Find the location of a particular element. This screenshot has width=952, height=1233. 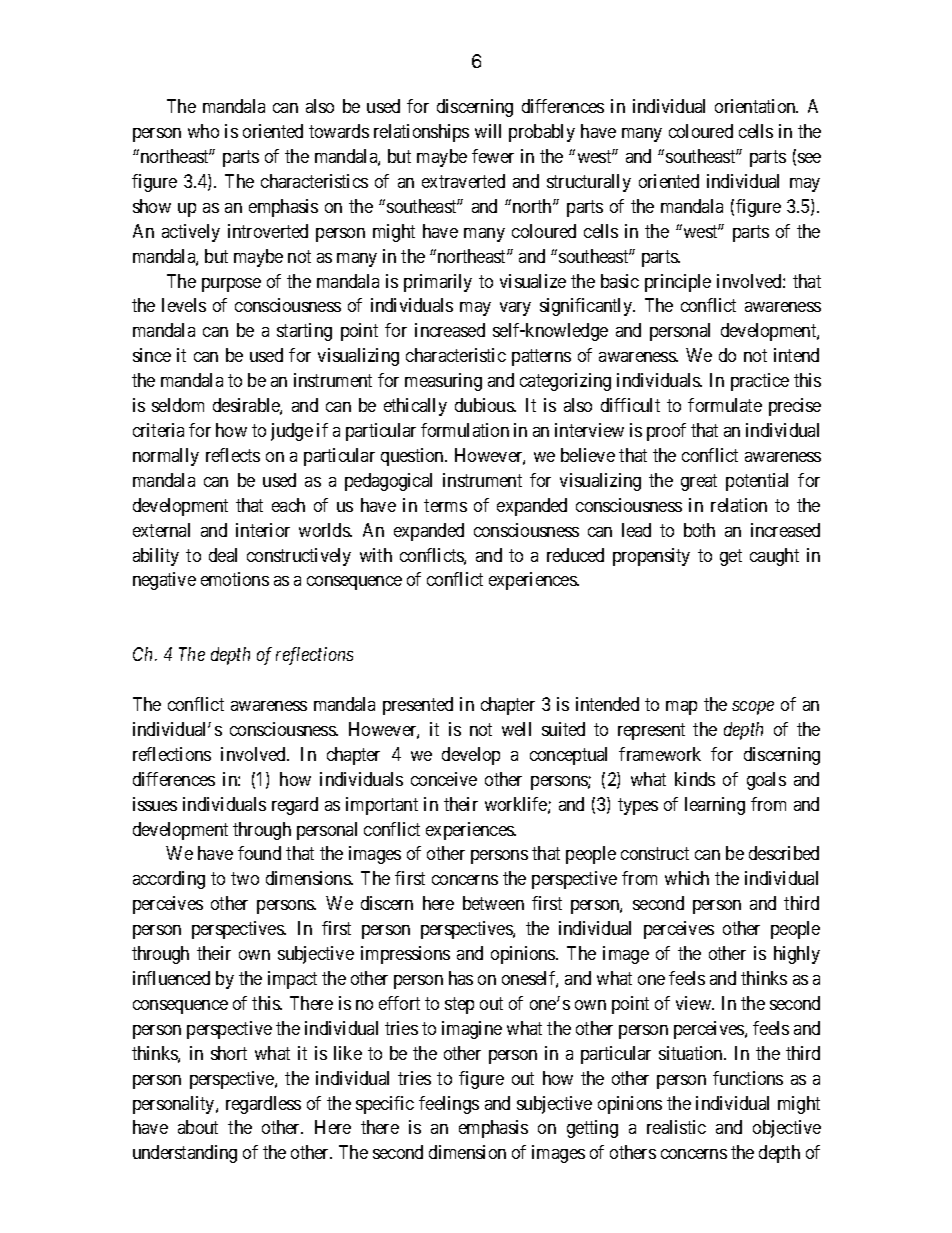

two is located at coordinates (245, 879).
